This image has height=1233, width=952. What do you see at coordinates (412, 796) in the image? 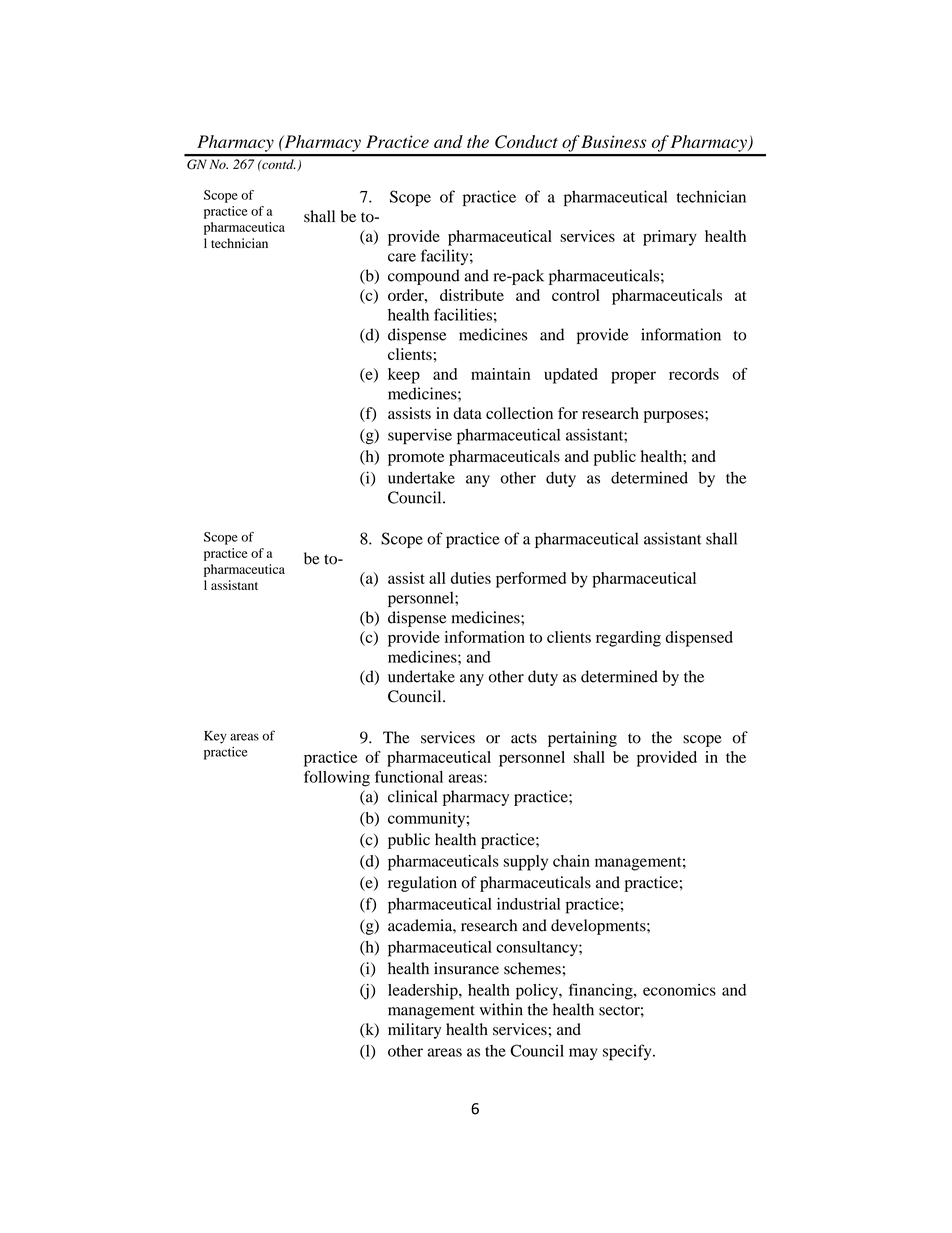
I see `clinical` at bounding box center [412, 796].
